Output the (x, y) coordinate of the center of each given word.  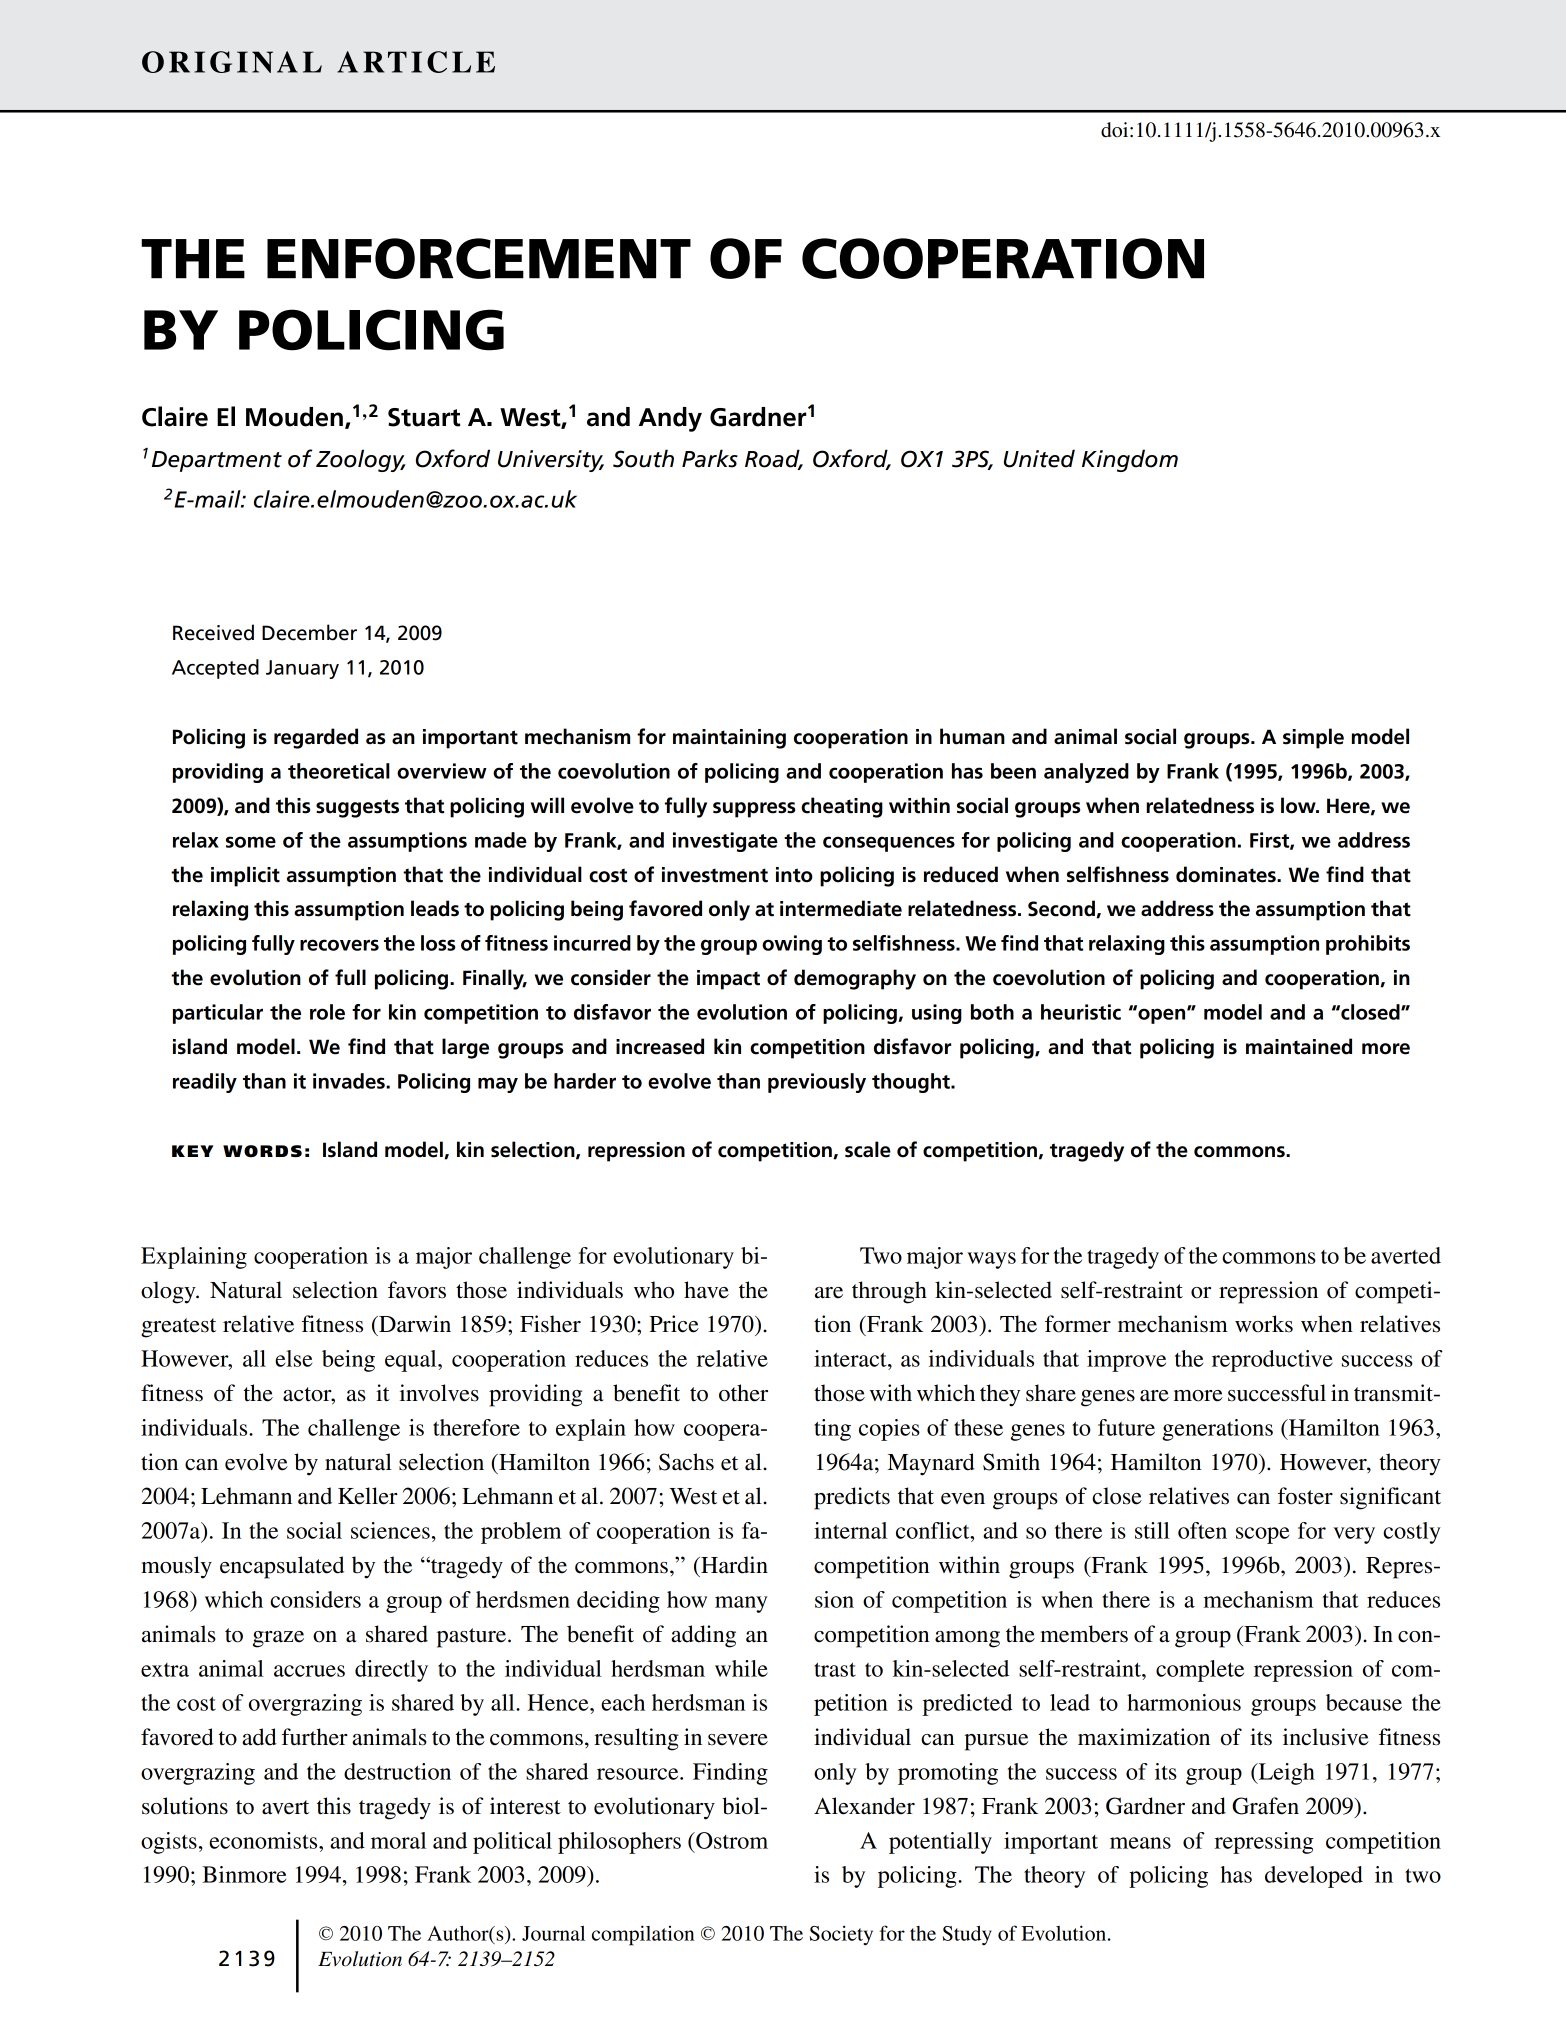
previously (817, 1083)
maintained (1299, 1046)
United (1039, 458)
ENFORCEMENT (479, 258)
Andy (670, 419)
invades (350, 1081)
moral (398, 1840)
